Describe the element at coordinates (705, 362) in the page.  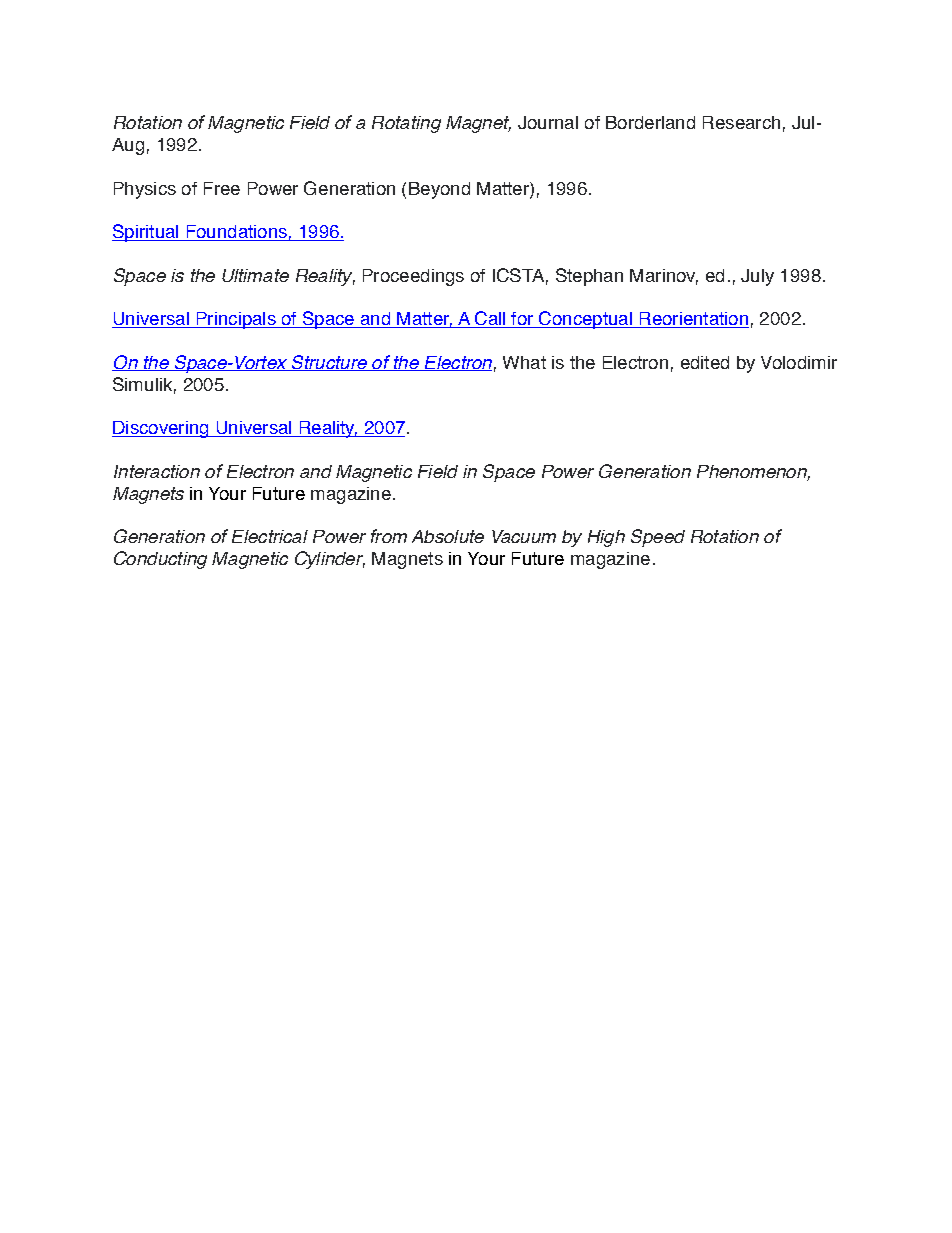
I see `edited` at that location.
